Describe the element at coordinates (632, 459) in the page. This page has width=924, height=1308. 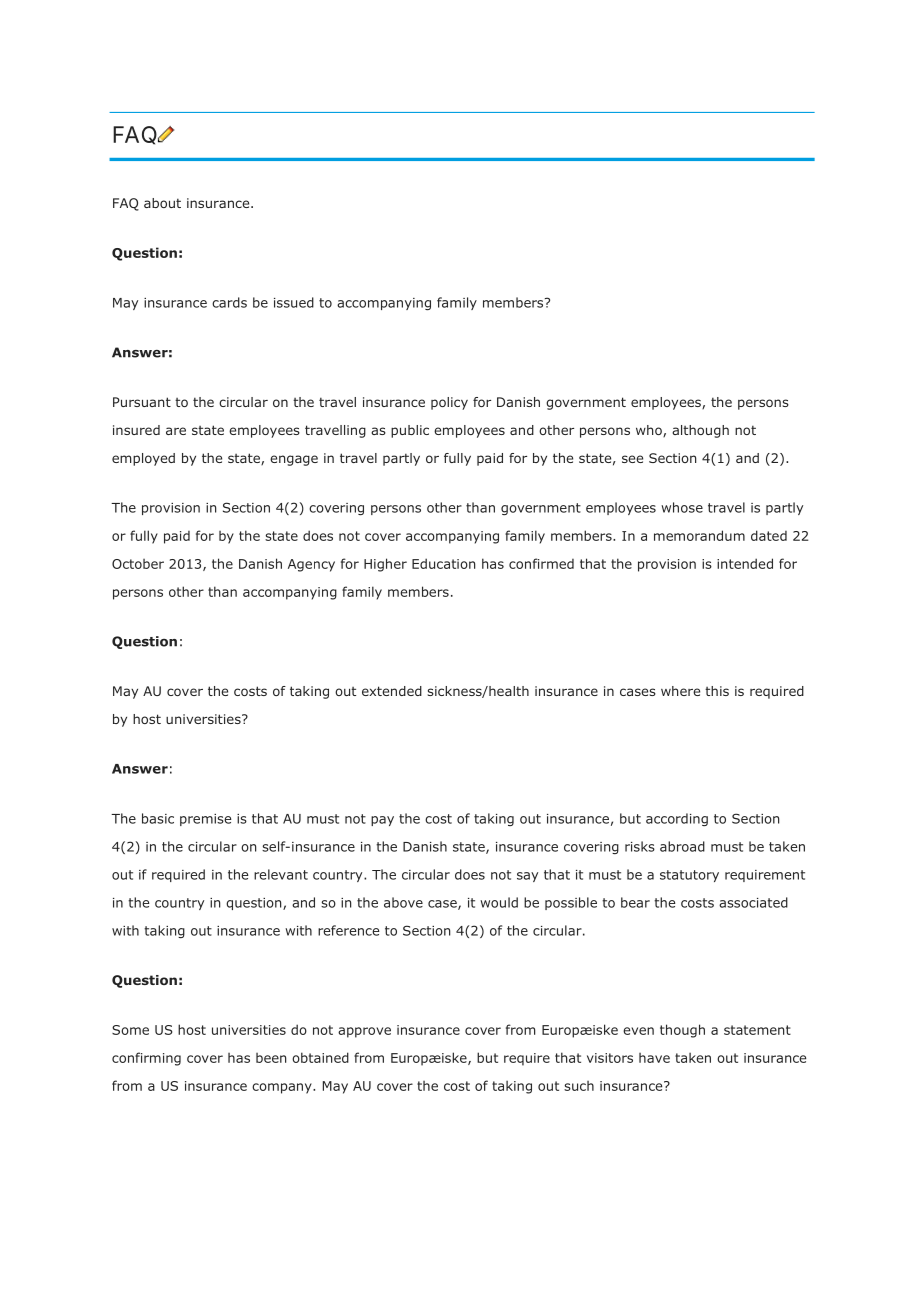
I see `see` at that location.
